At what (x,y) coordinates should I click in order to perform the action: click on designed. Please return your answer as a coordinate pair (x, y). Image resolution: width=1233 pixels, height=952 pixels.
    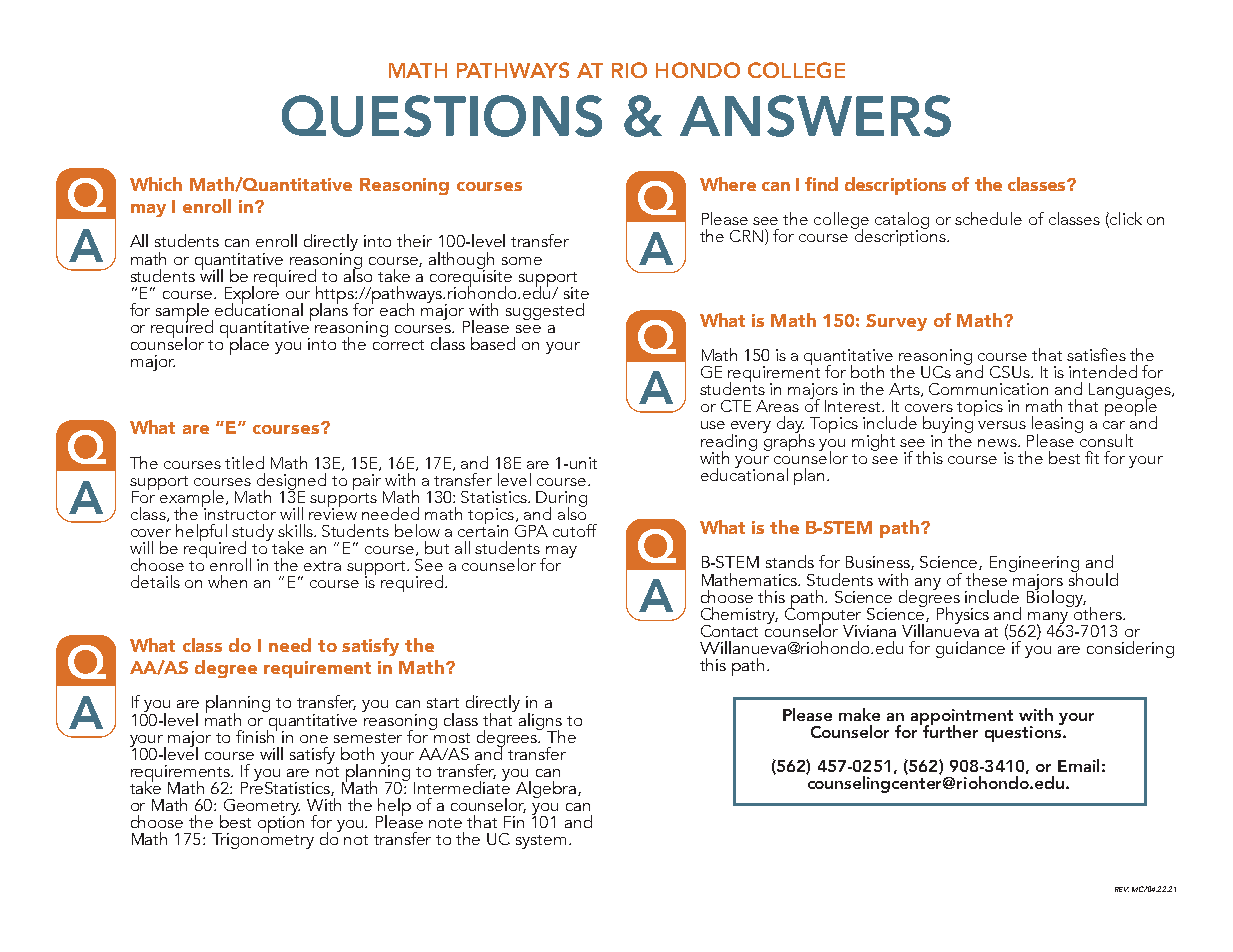
    Looking at the image, I should click on (291, 482).
